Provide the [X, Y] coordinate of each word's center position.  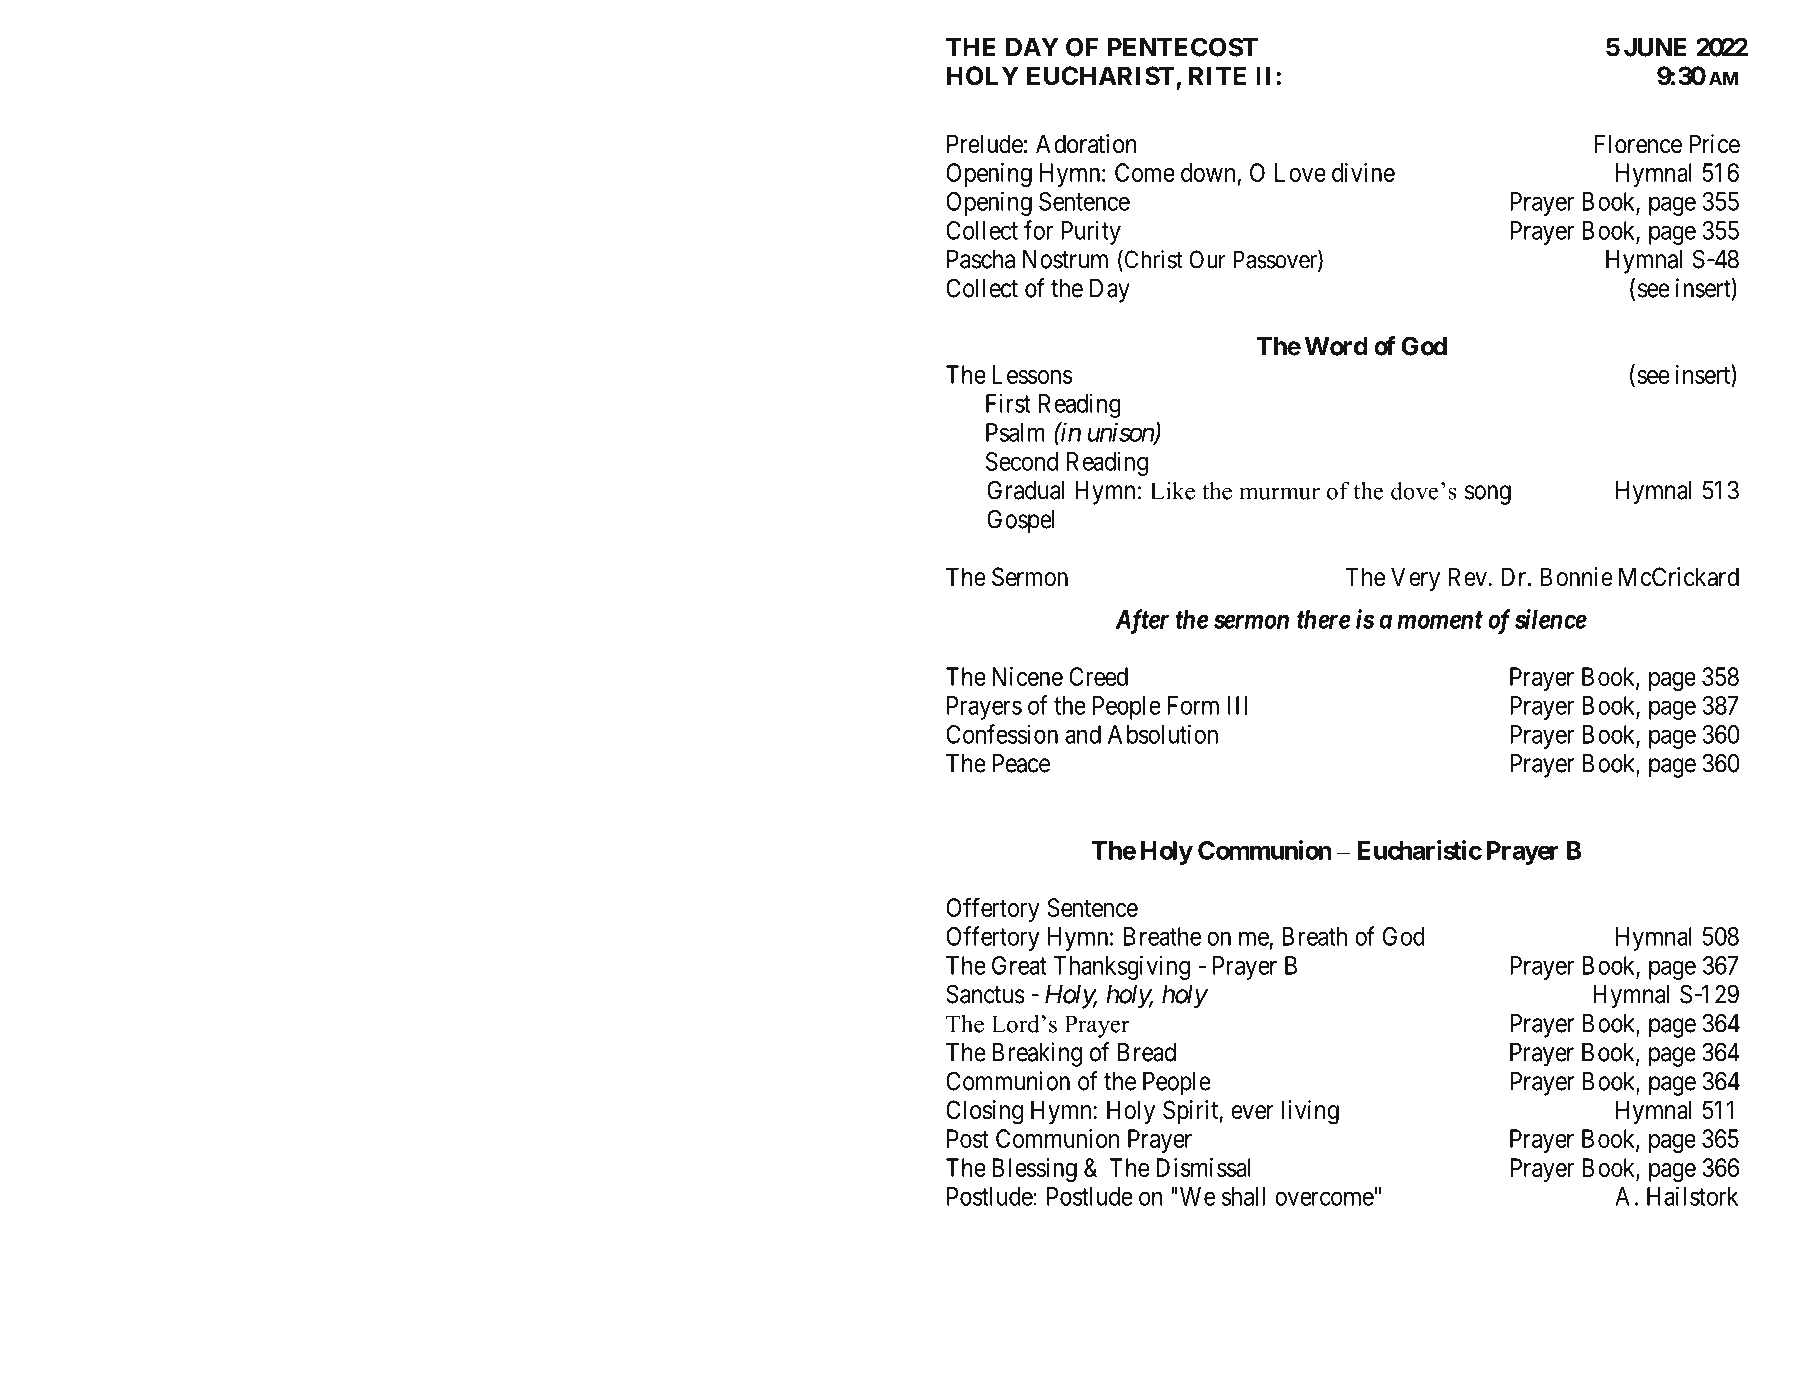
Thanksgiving [1121, 967]
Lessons [1032, 374]
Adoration [1086, 144]
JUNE [1655, 47]
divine [1363, 172]
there [1323, 619]
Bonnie [1576, 577]
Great [1019, 965]
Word [1336, 346]
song [1488, 495]
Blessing [1034, 1170]
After [1142, 621]
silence [1551, 619]
